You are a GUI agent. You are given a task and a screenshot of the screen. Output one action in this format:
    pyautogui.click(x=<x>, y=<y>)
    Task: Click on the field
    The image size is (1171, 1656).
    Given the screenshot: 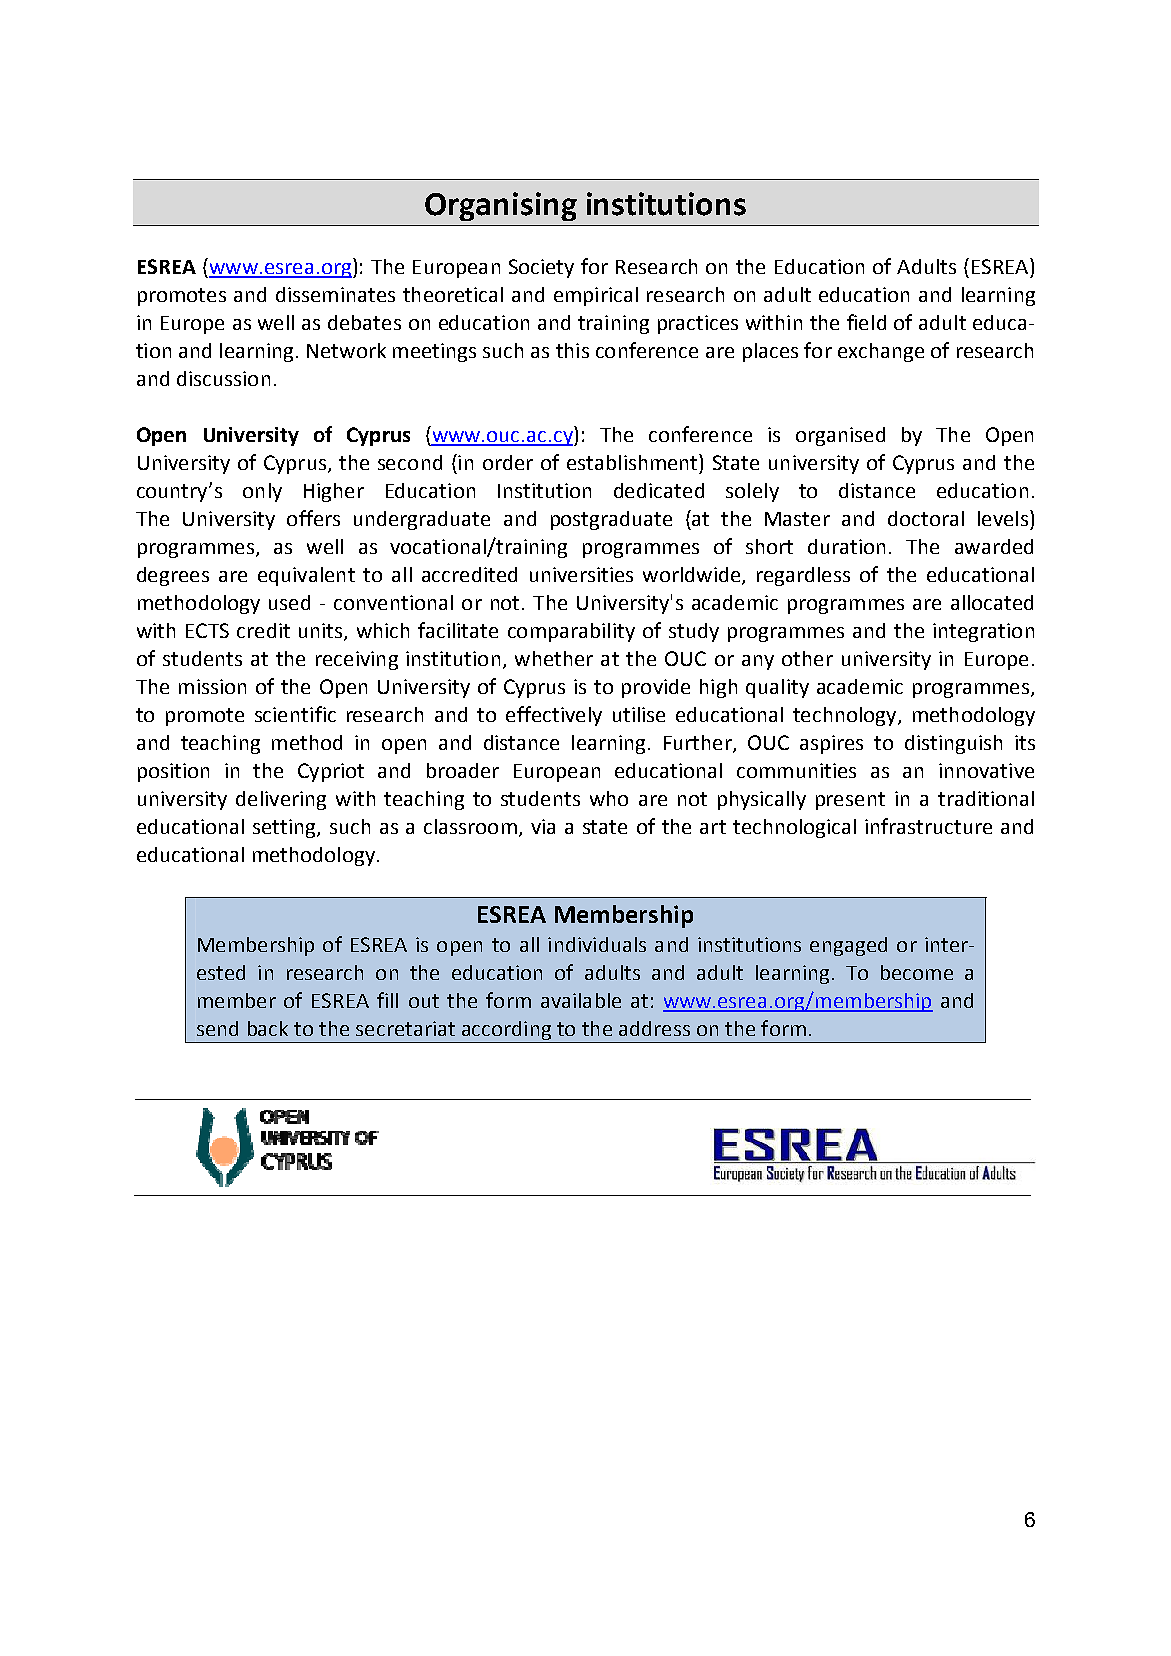 What is the action you would take?
    pyautogui.click(x=866, y=322)
